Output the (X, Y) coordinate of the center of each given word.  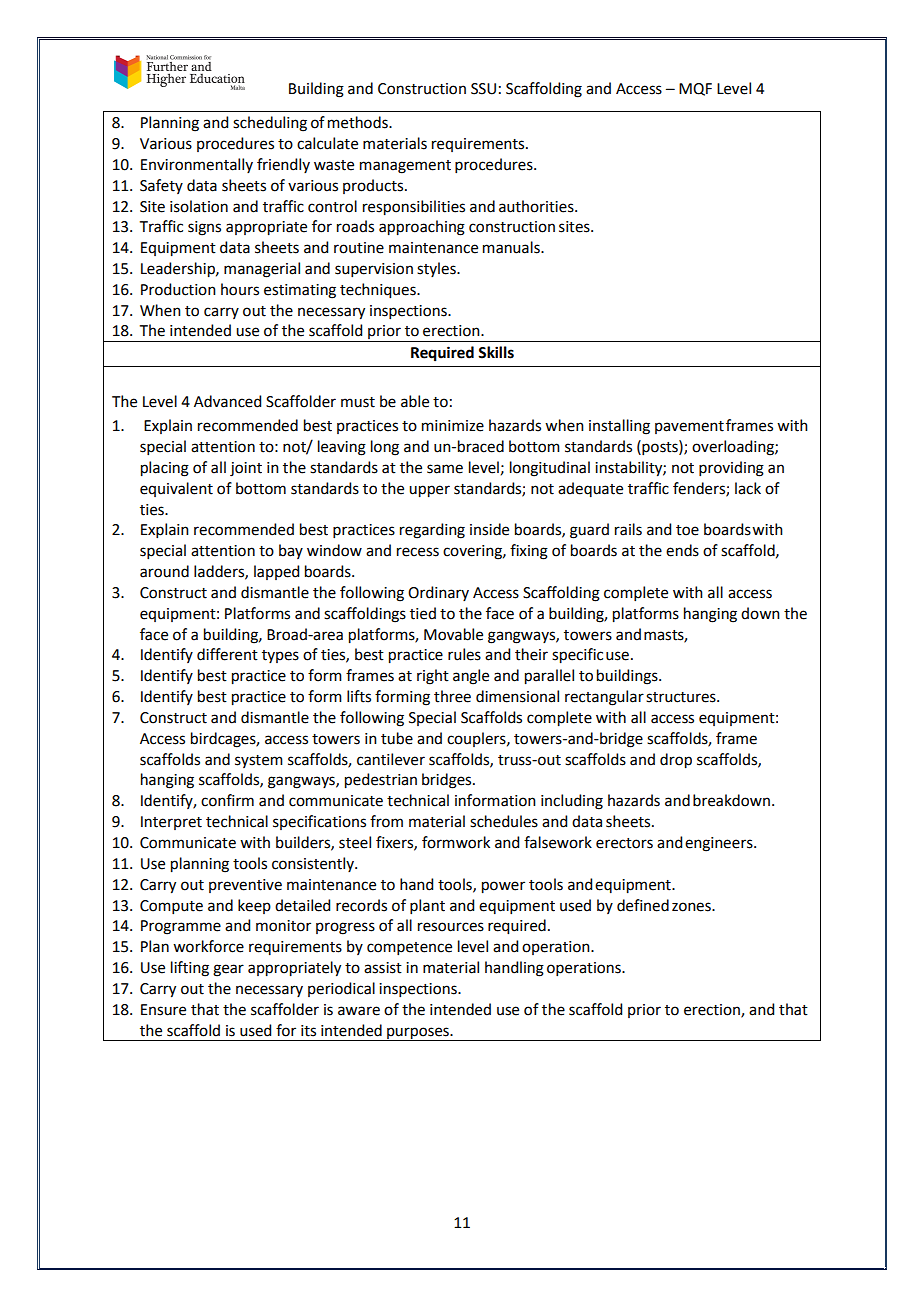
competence (409, 948)
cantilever (391, 759)
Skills (496, 352)
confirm (227, 800)
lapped (276, 572)
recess (418, 552)
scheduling (270, 124)
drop (676, 761)
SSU (483, 89)
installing (619, 427)
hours (240, 289)
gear (228, 970)
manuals (512, 247)
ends (682, 550)
